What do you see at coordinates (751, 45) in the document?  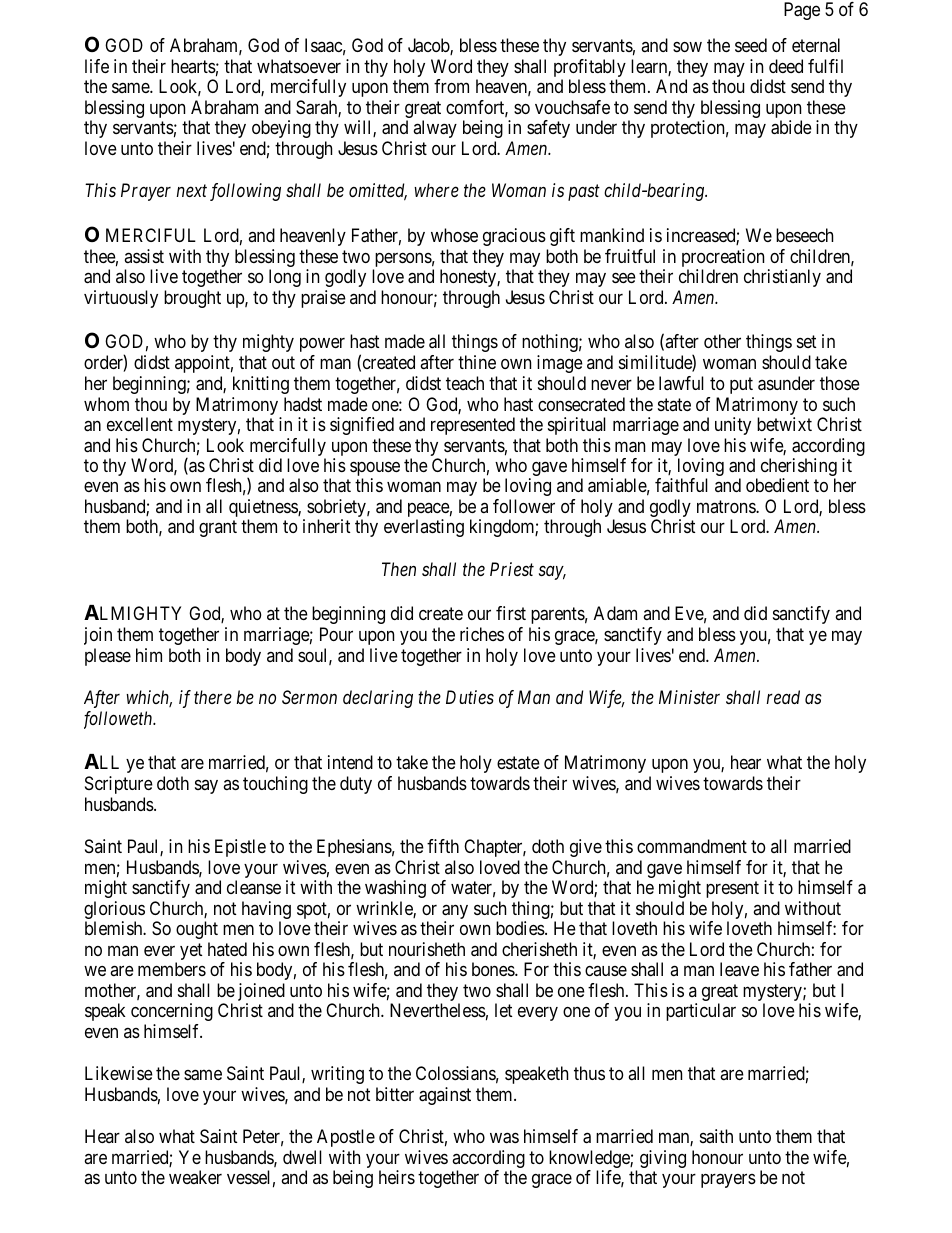 I see `seed` at bounding box center [751, 45].
